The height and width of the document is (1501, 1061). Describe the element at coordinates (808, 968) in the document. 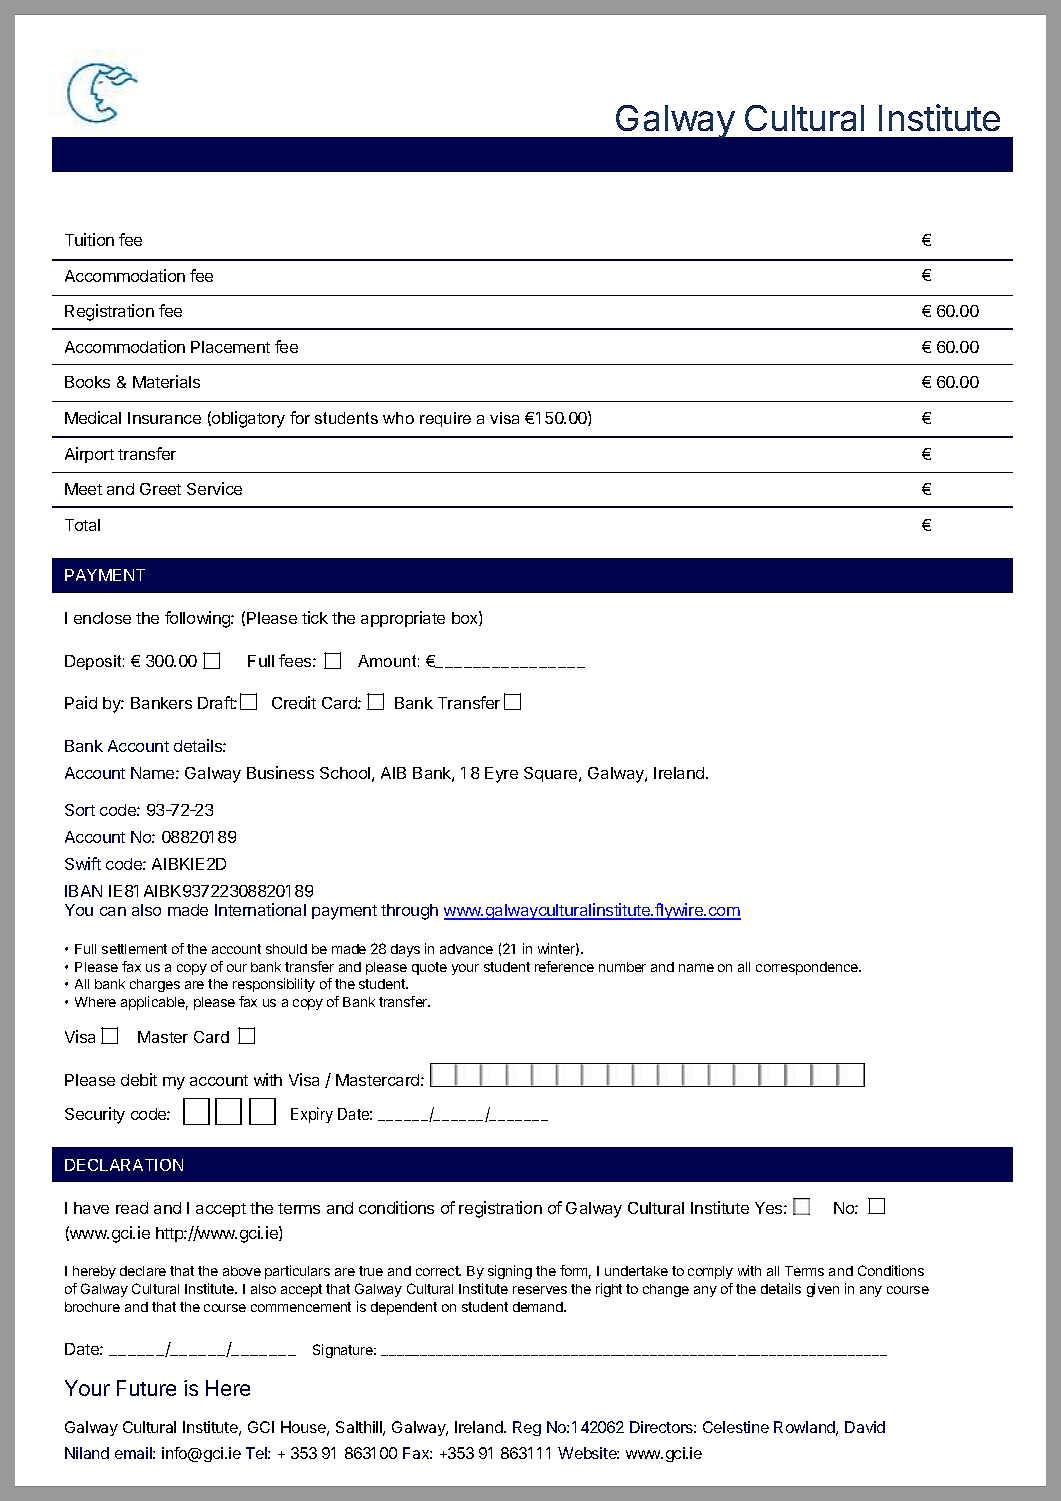

I see `correspondence` at that location.
